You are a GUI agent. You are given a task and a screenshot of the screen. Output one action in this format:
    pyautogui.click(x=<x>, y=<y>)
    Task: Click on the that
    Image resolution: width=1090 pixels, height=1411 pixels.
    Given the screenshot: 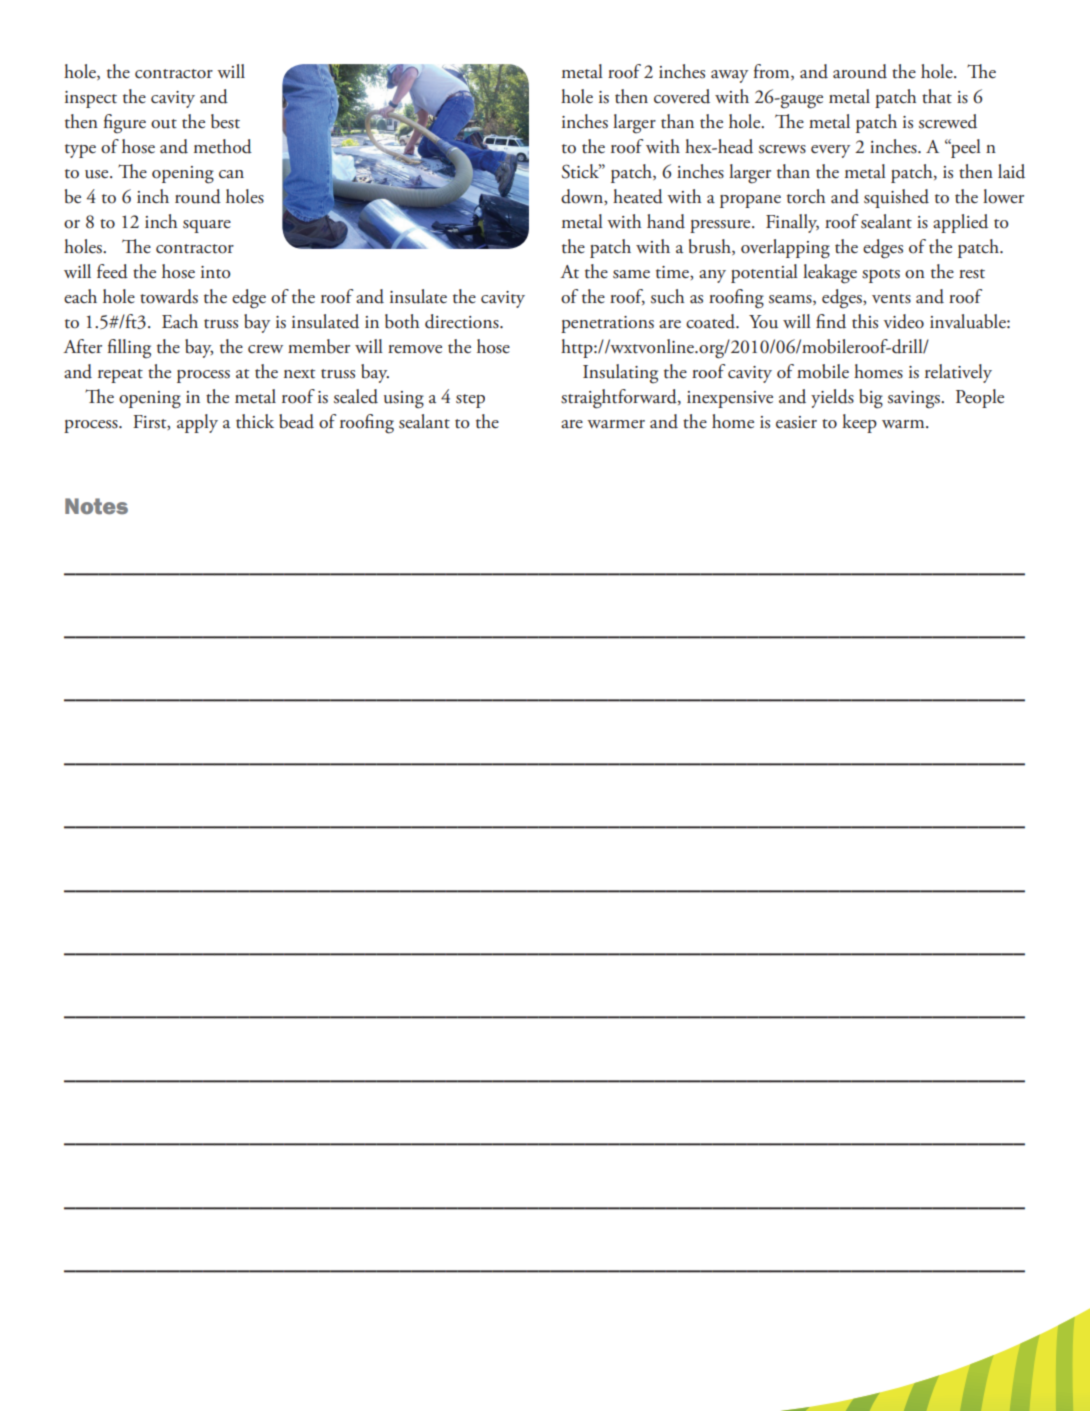 What is the action you would take?
    pyautogui.click(x=937, y=96)
